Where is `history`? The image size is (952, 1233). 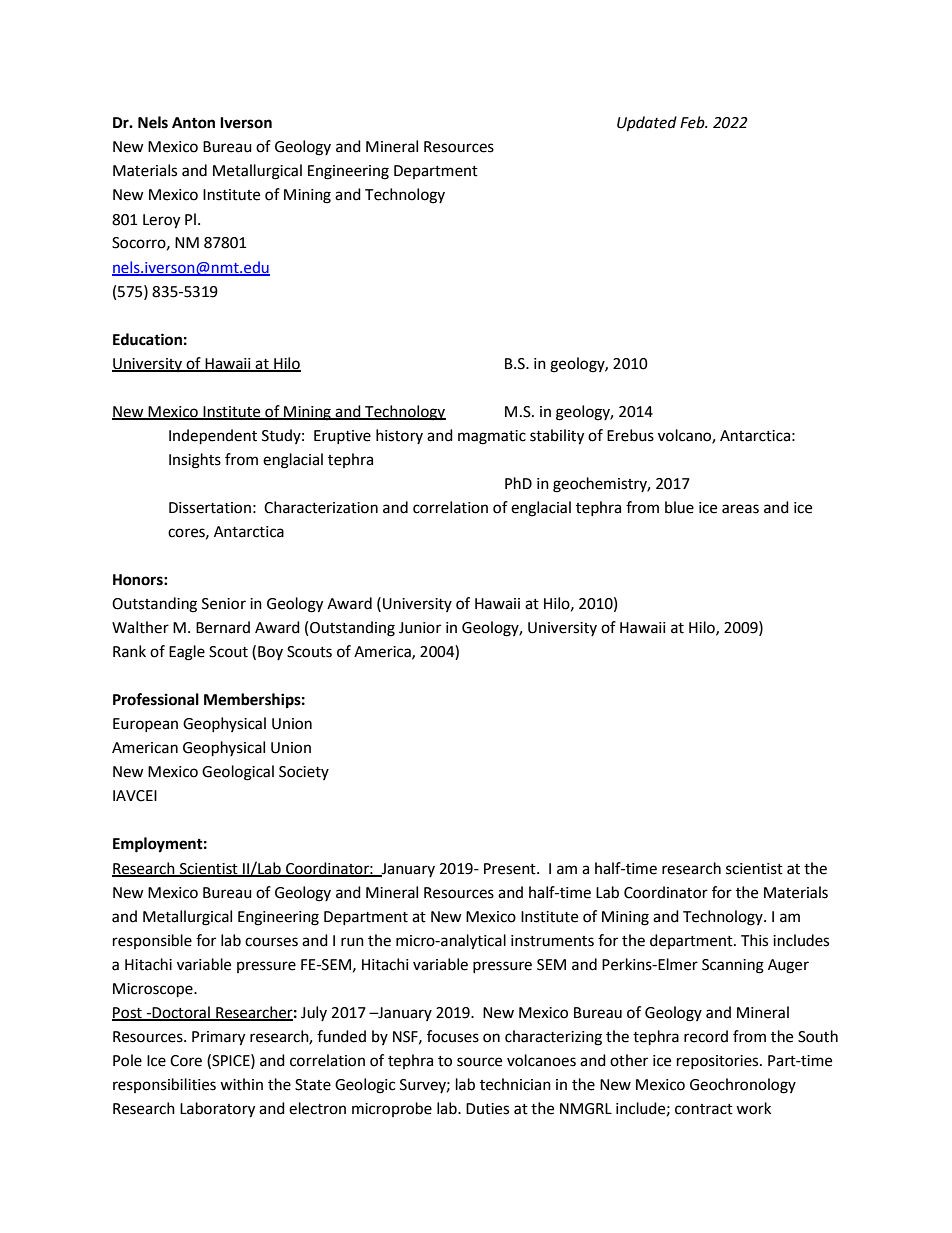 history is located at coordinates (399, 436).
